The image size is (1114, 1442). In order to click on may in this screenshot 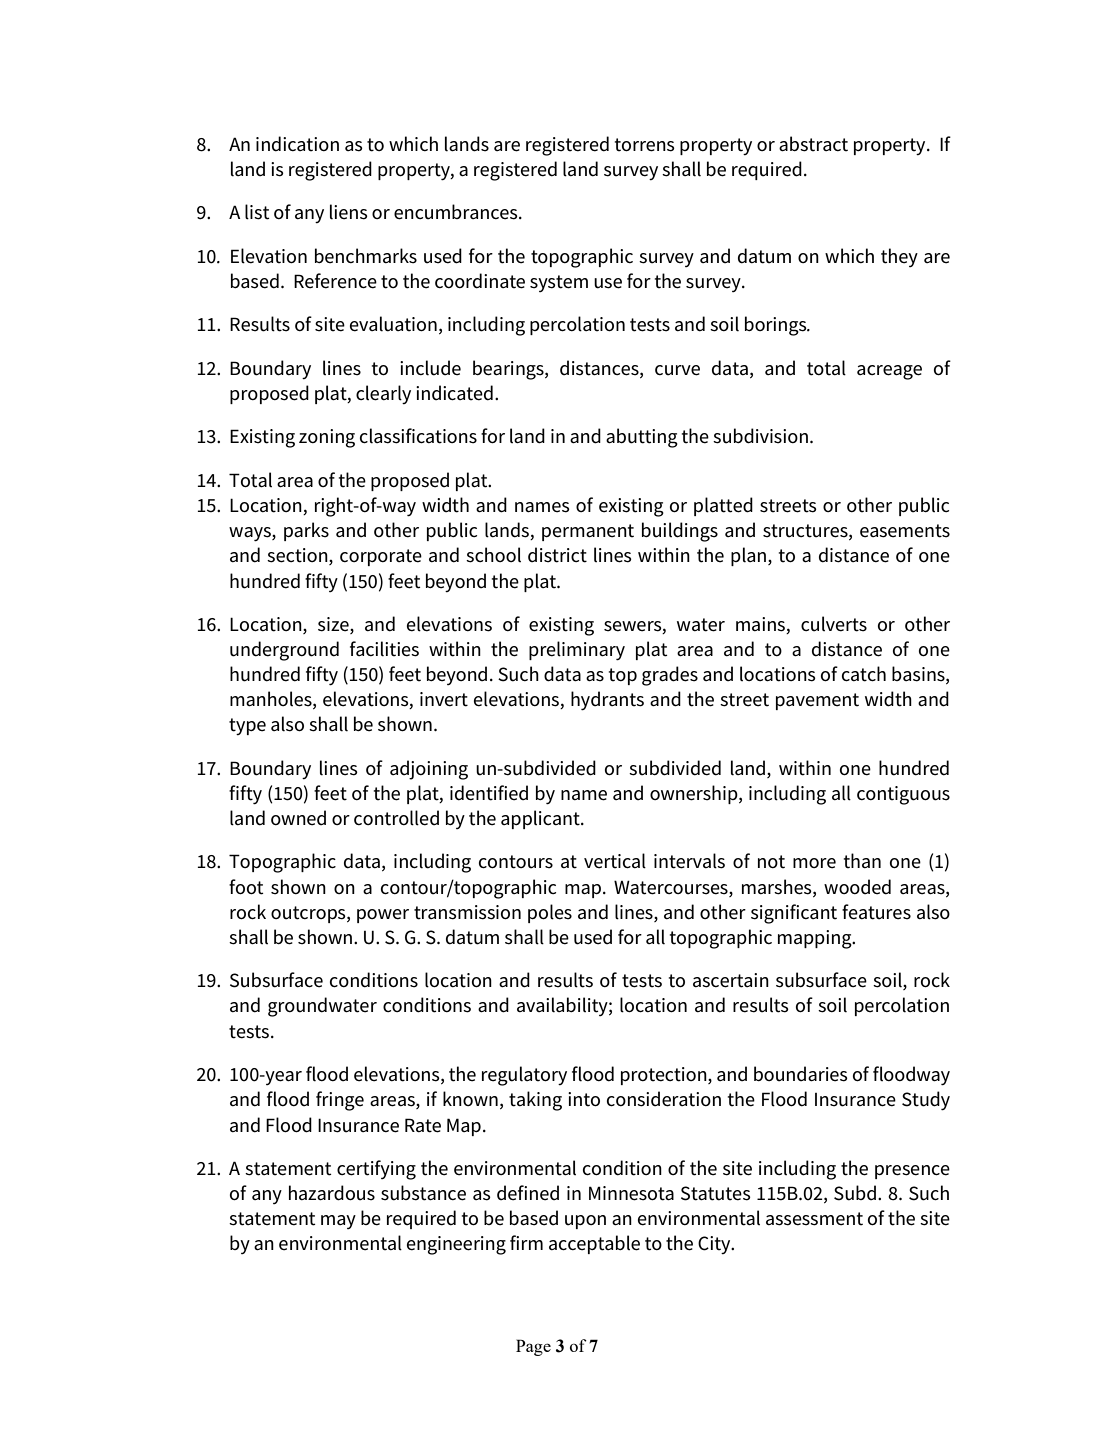, I will do `click(338, 1222)`.
